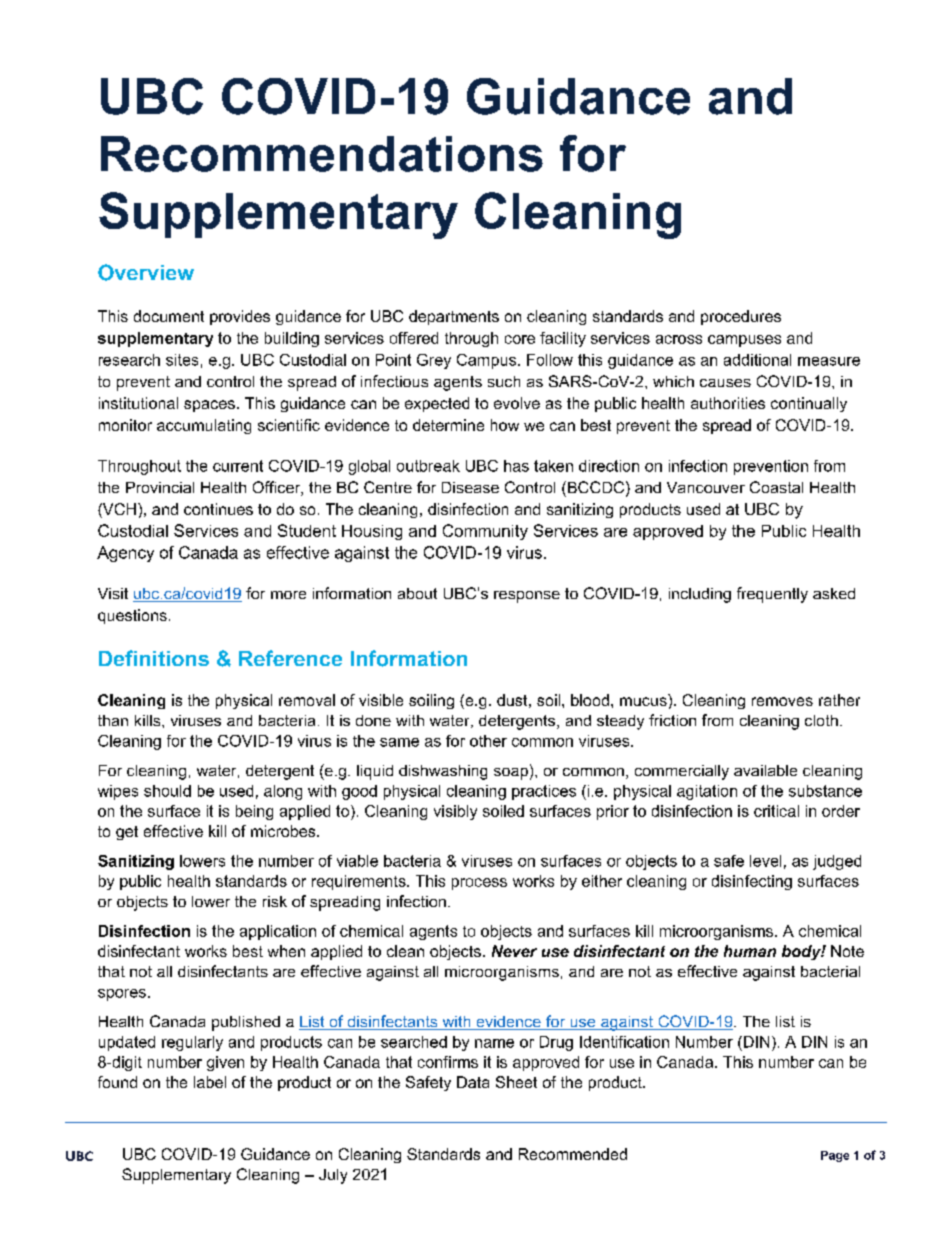  What do you see at coordinates (455, 812) in the screenshot?
I see `visibly` at bounding box center [455, 812].
